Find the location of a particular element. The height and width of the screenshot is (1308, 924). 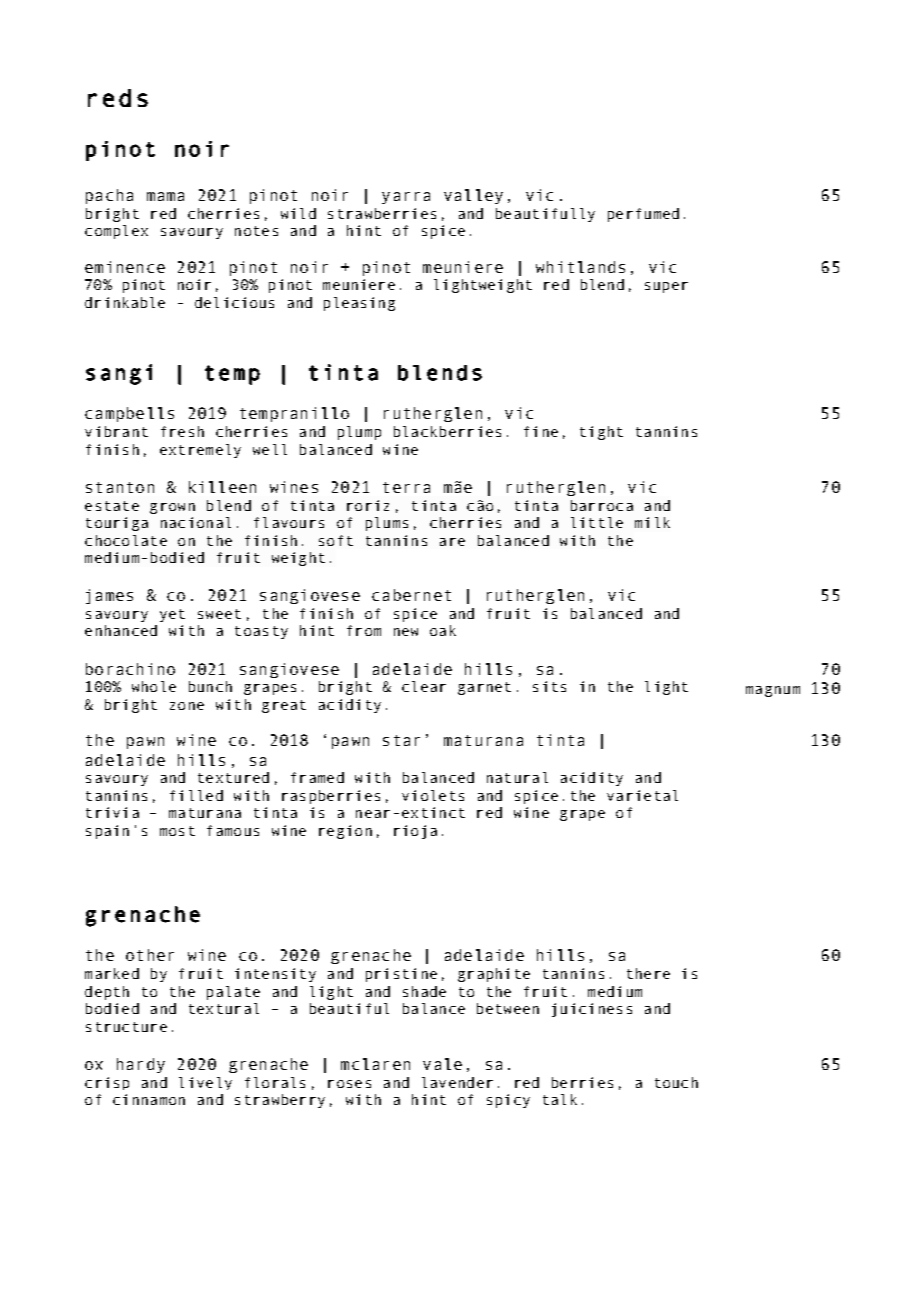

valley is located at coordinates (473, 196).
